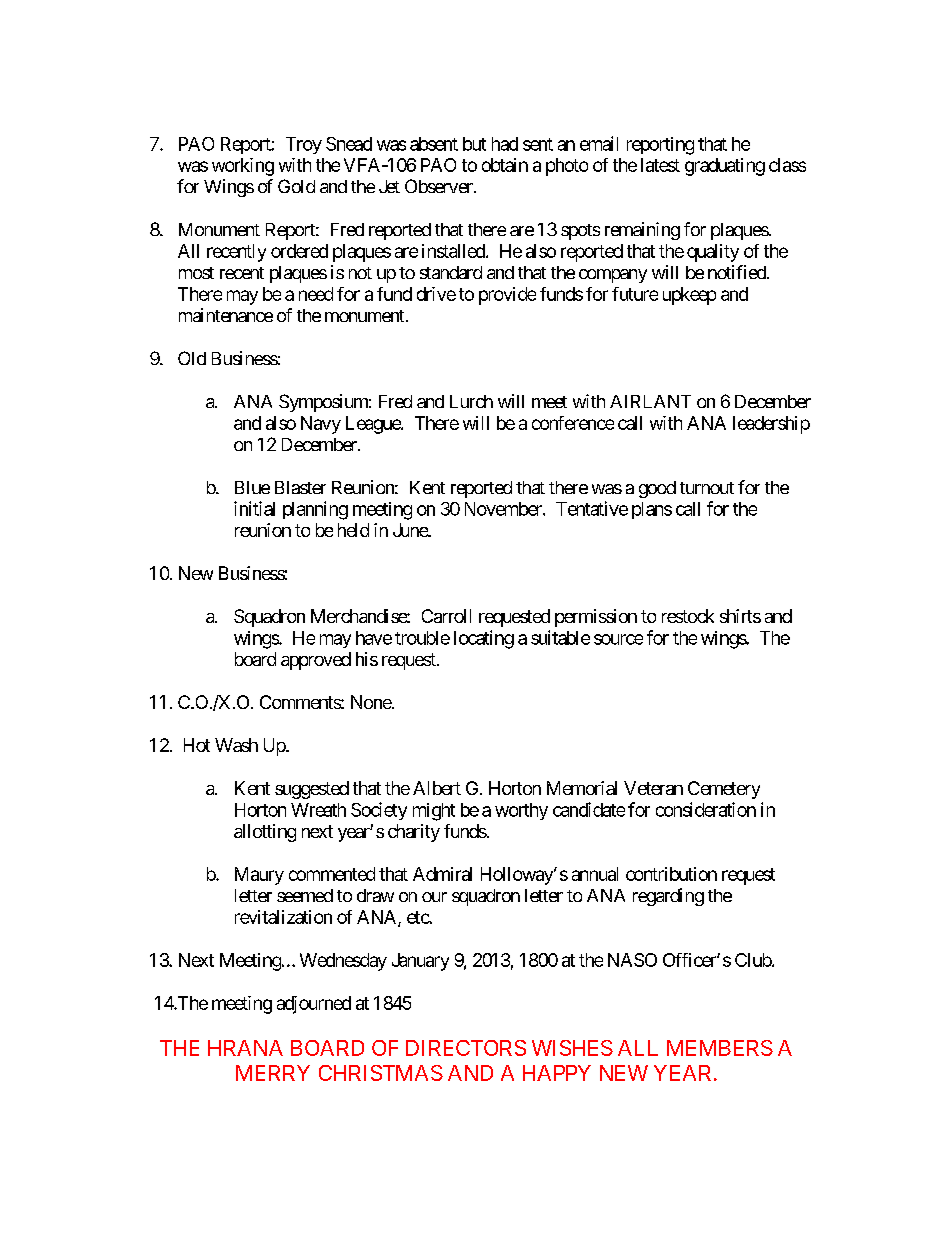 Image resolution: width=952 pixels, height=1233 pixels. Describe the element at coordinates (505, 165) in the screenshot. I see `obtain` at that location.
